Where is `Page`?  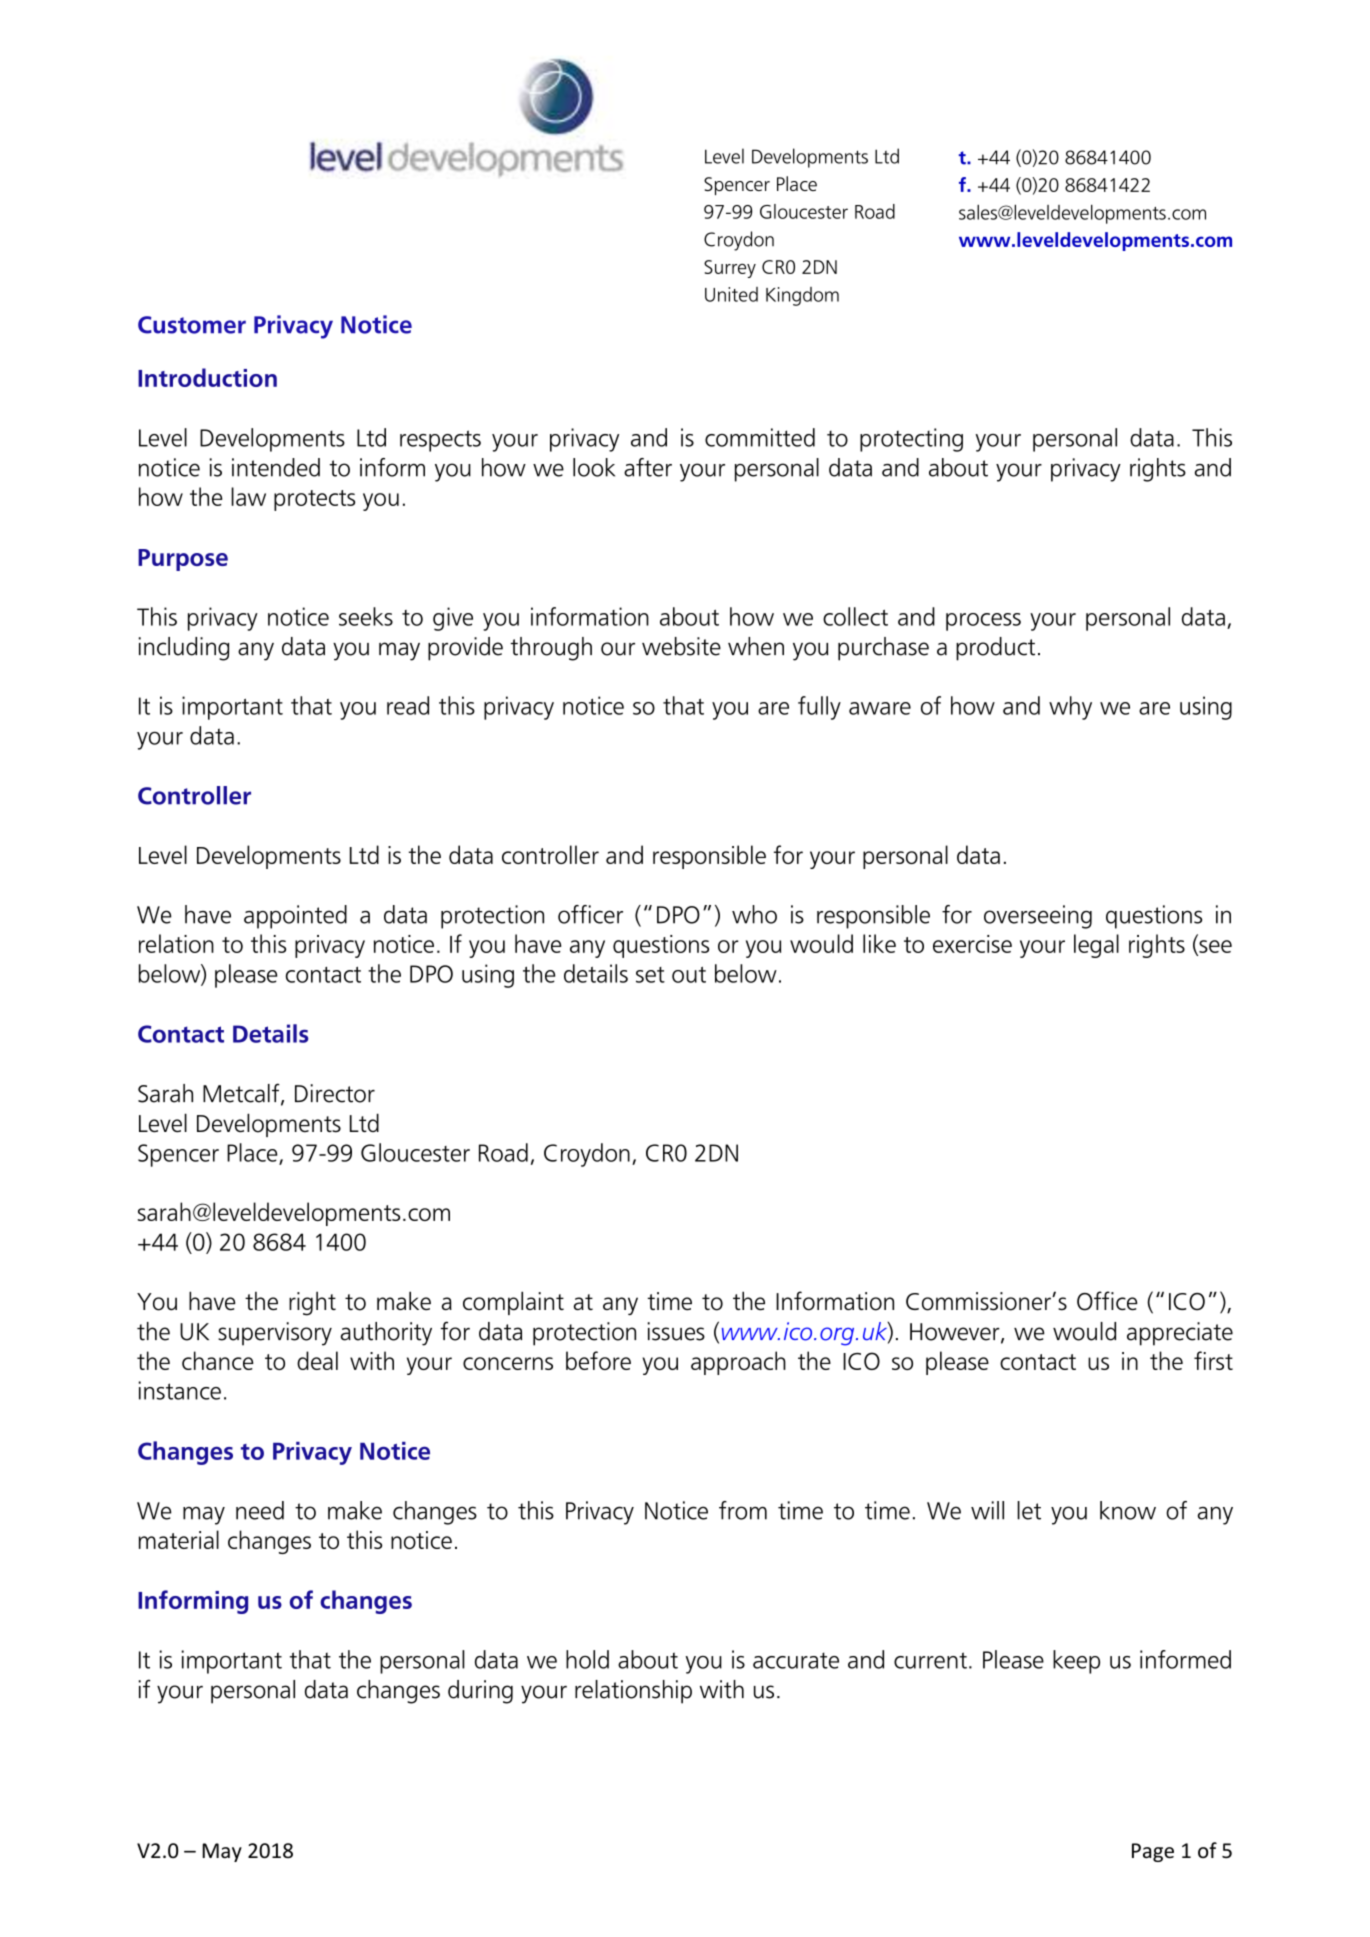
Page is located at coordinates (1153, 1852).
